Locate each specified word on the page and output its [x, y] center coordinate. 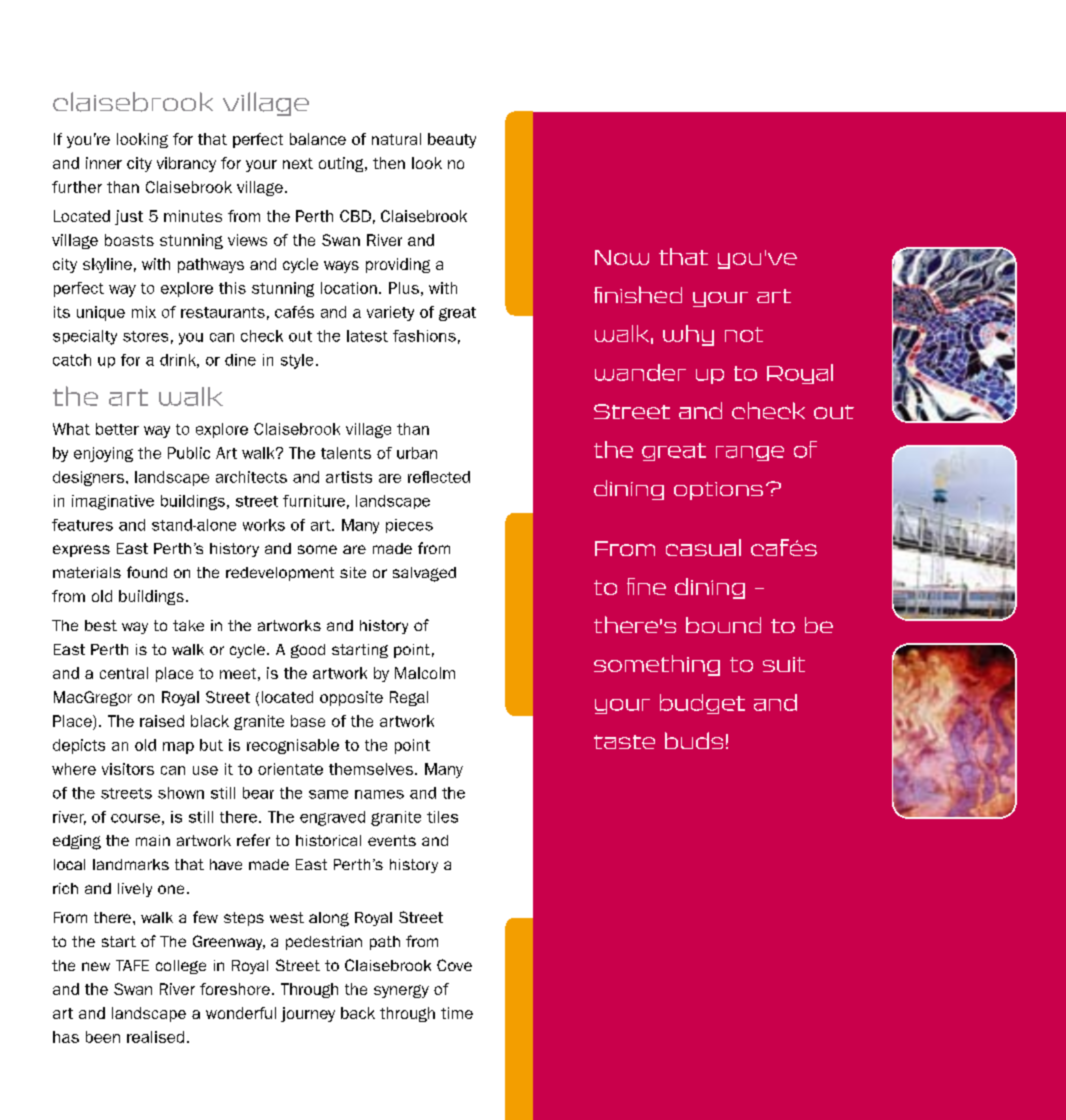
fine [646, 586]
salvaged [424, 574]
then [389, 163]
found [147, 572]
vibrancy [186, 164]
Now [622, 257]
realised [155, 1037]
